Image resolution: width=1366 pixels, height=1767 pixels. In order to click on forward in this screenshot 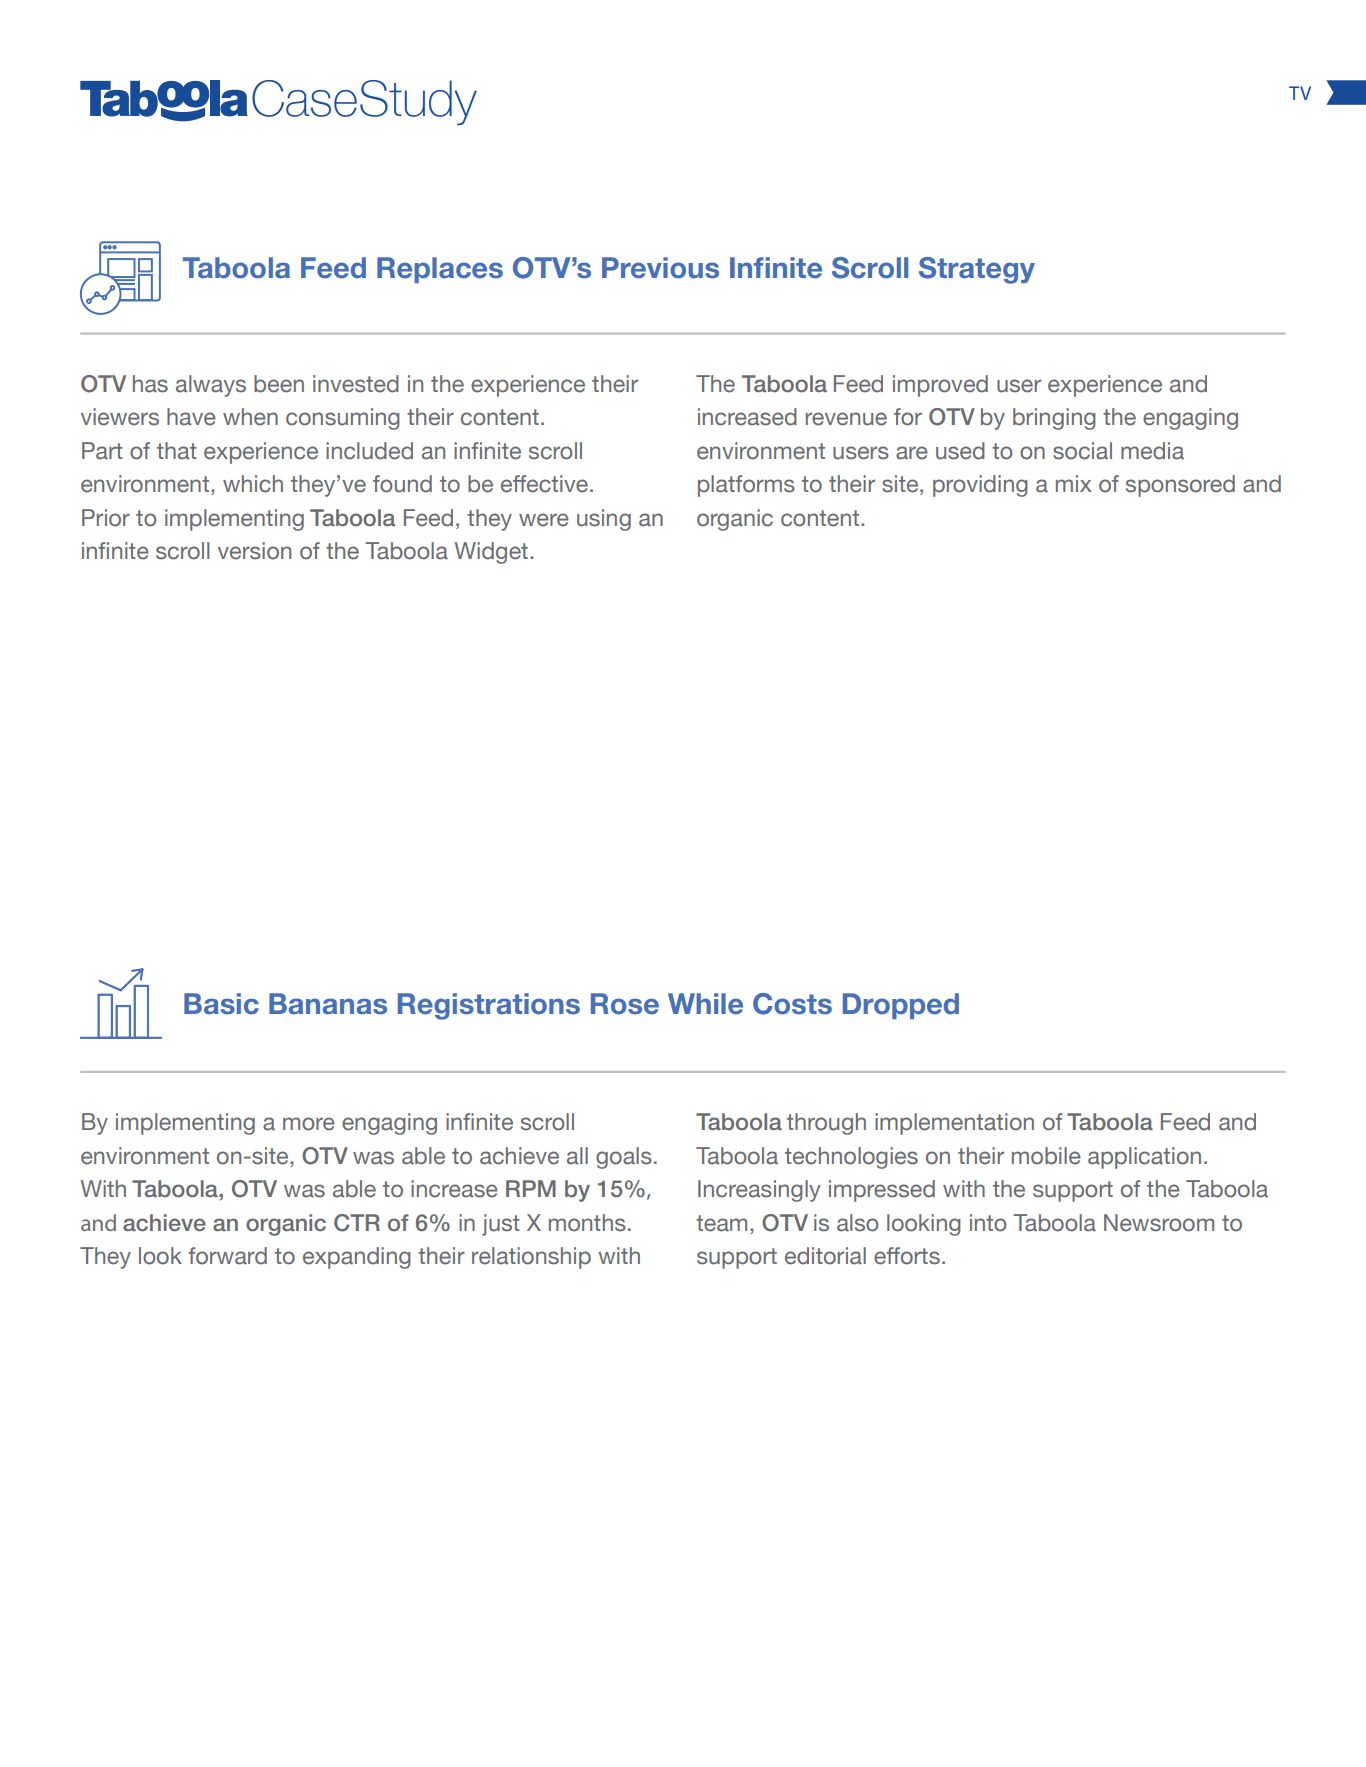, I will do `click(227, 1256)`.
